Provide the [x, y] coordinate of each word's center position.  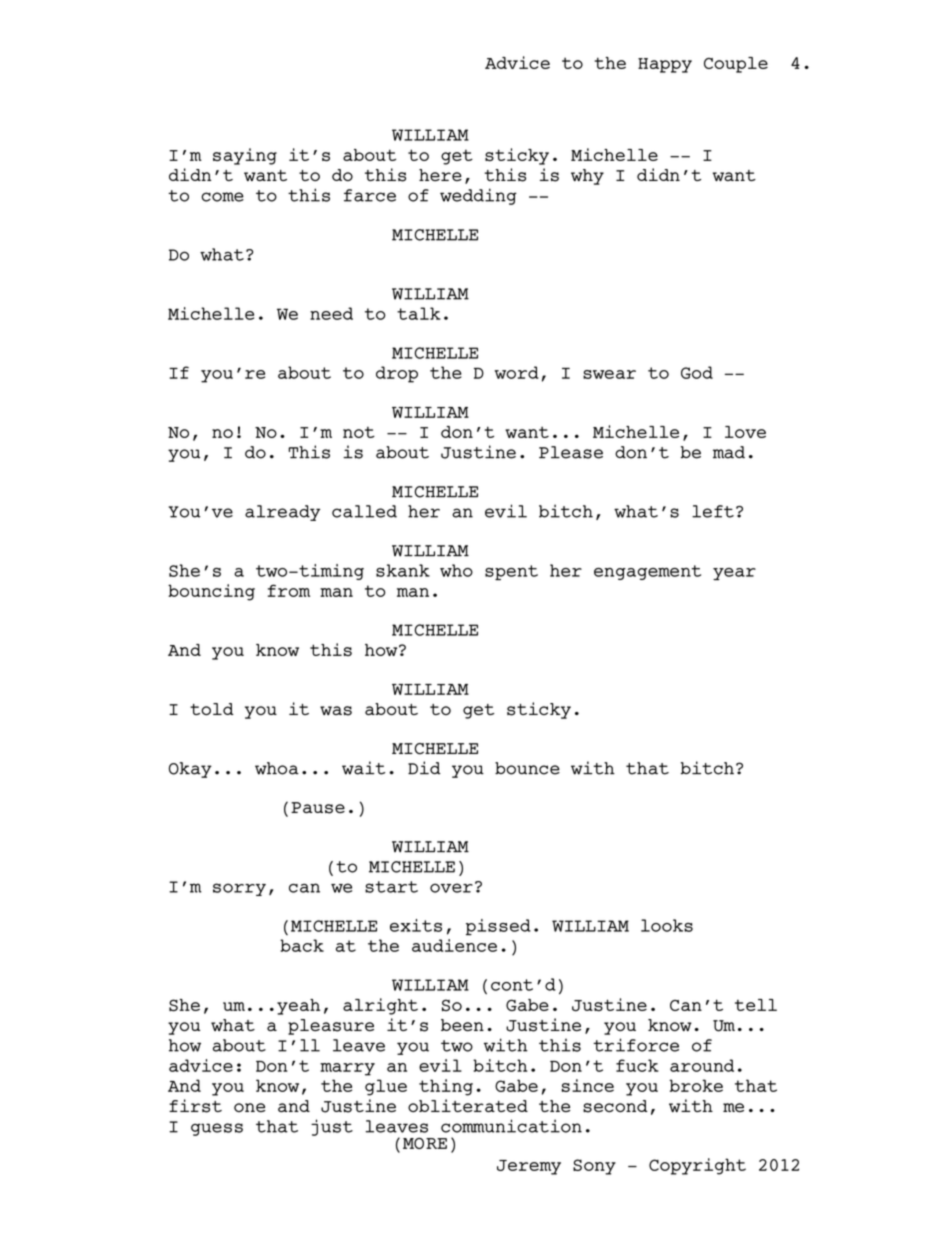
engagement [647, 572]
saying [245, 156]
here [440, 175]
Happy [665, 65]
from [289, 590]
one [249, 1107]
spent [511, 572]
